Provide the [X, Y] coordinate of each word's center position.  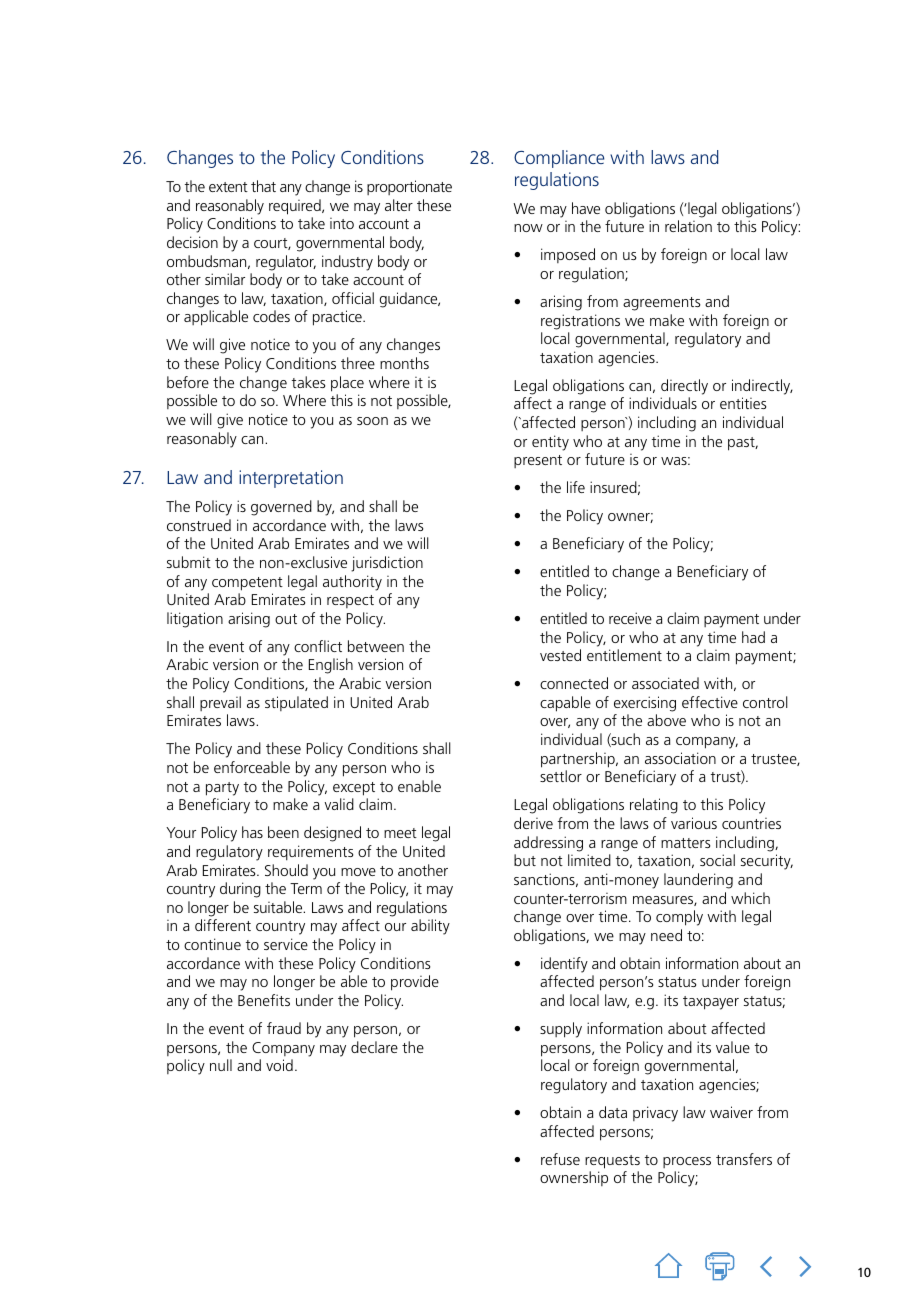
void [279, 1065]
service [286, 944]
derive [533, 823]
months [404, 363]
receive [630, 618]
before [188, 382]
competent [247, 584]
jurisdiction [387, 564]
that [263, 186]
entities [743, 403]
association [680, 758]
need [666, 935]
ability [430, 927]
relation [688, 226]
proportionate [409, 187]
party [222, 789]
